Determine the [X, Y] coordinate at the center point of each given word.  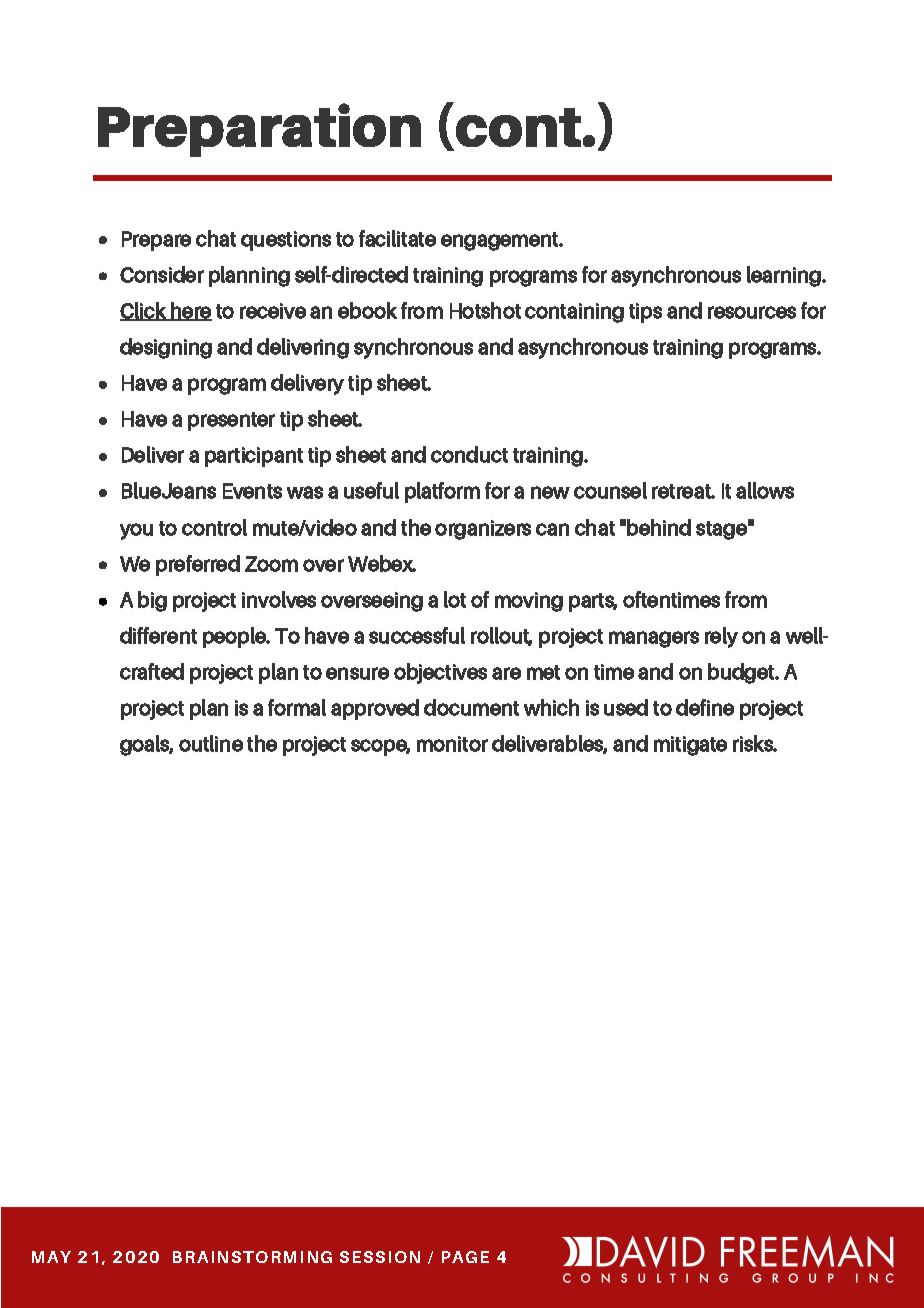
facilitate [397, 238]
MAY [51, 1257]
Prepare [156, 241]
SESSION [380, 1257]
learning [785, 276]
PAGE [465, 1257]
